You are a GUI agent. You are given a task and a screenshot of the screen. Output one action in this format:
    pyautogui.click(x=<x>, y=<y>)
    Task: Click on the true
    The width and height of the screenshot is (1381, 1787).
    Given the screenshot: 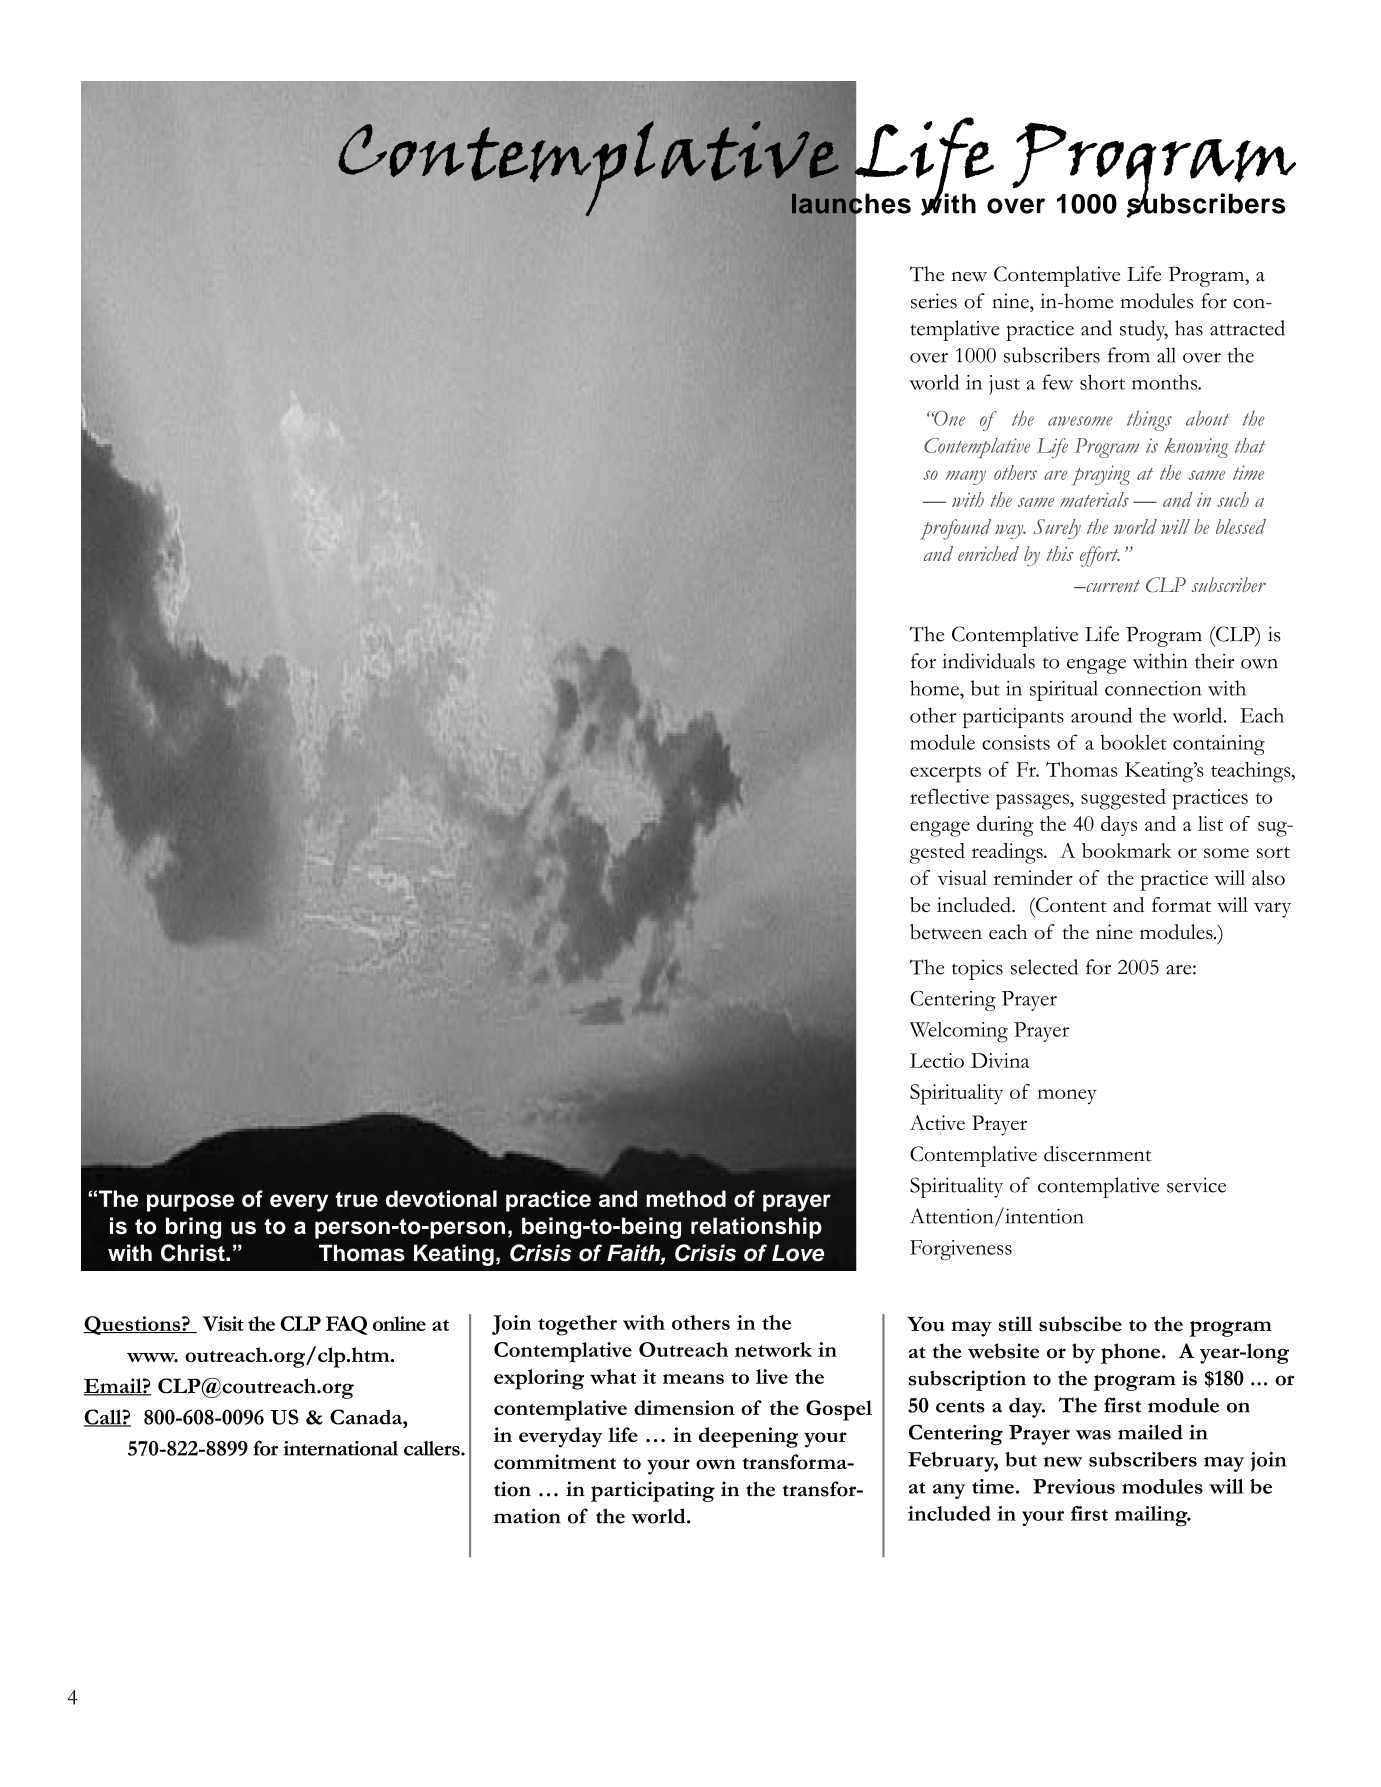 What is the action you would take?
    pyautogui.click(x=357, y=1199)
